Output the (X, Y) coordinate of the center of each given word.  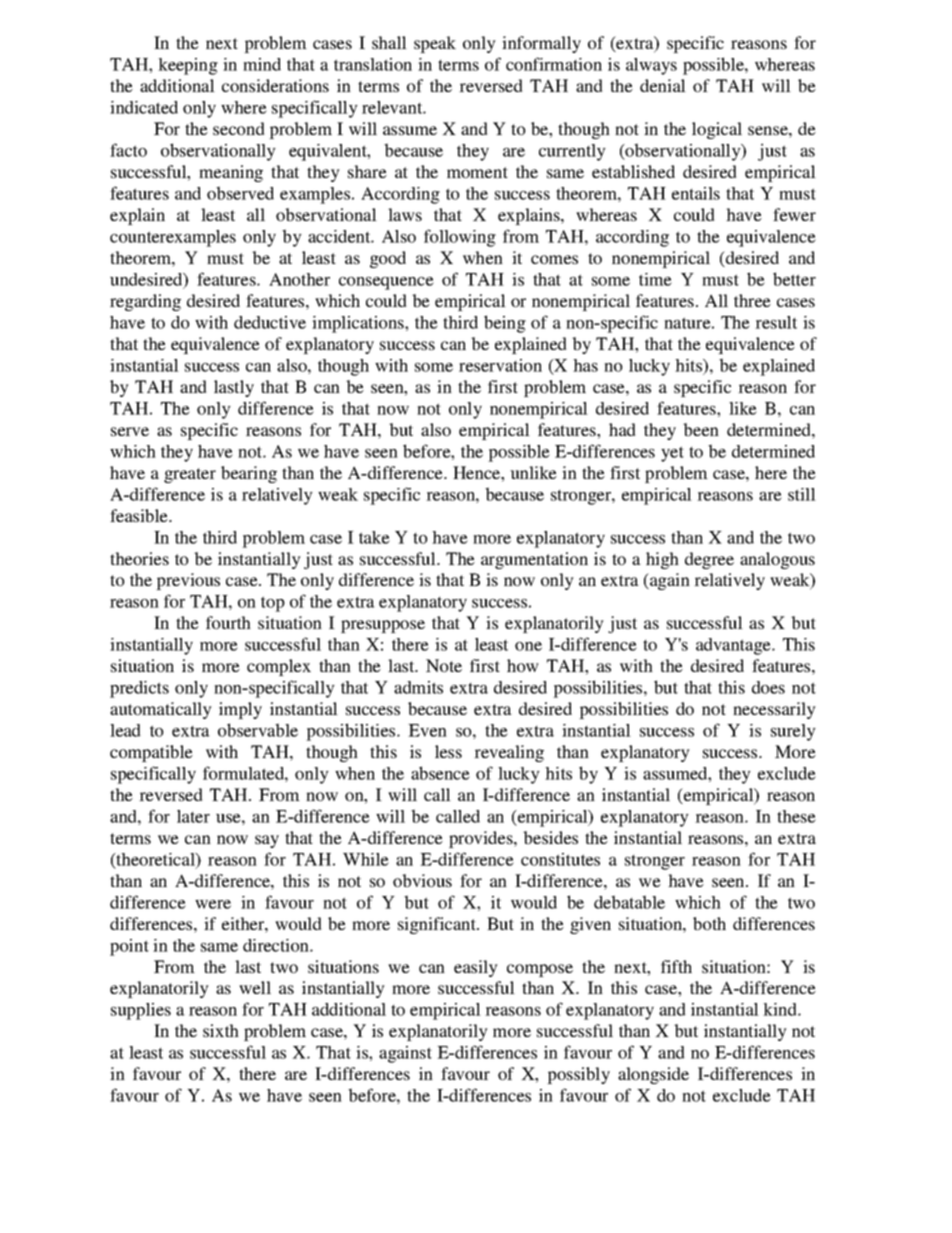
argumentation (534, 560)
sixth (221, 1030)
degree (709, 560)
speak (435, 44)
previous (188, 581)
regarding (145, 302)
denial (663, 85)
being (505, 324)
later (193, 816)
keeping (188, 66)
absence (440, 773)
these (796, 816)
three (752, 300)
